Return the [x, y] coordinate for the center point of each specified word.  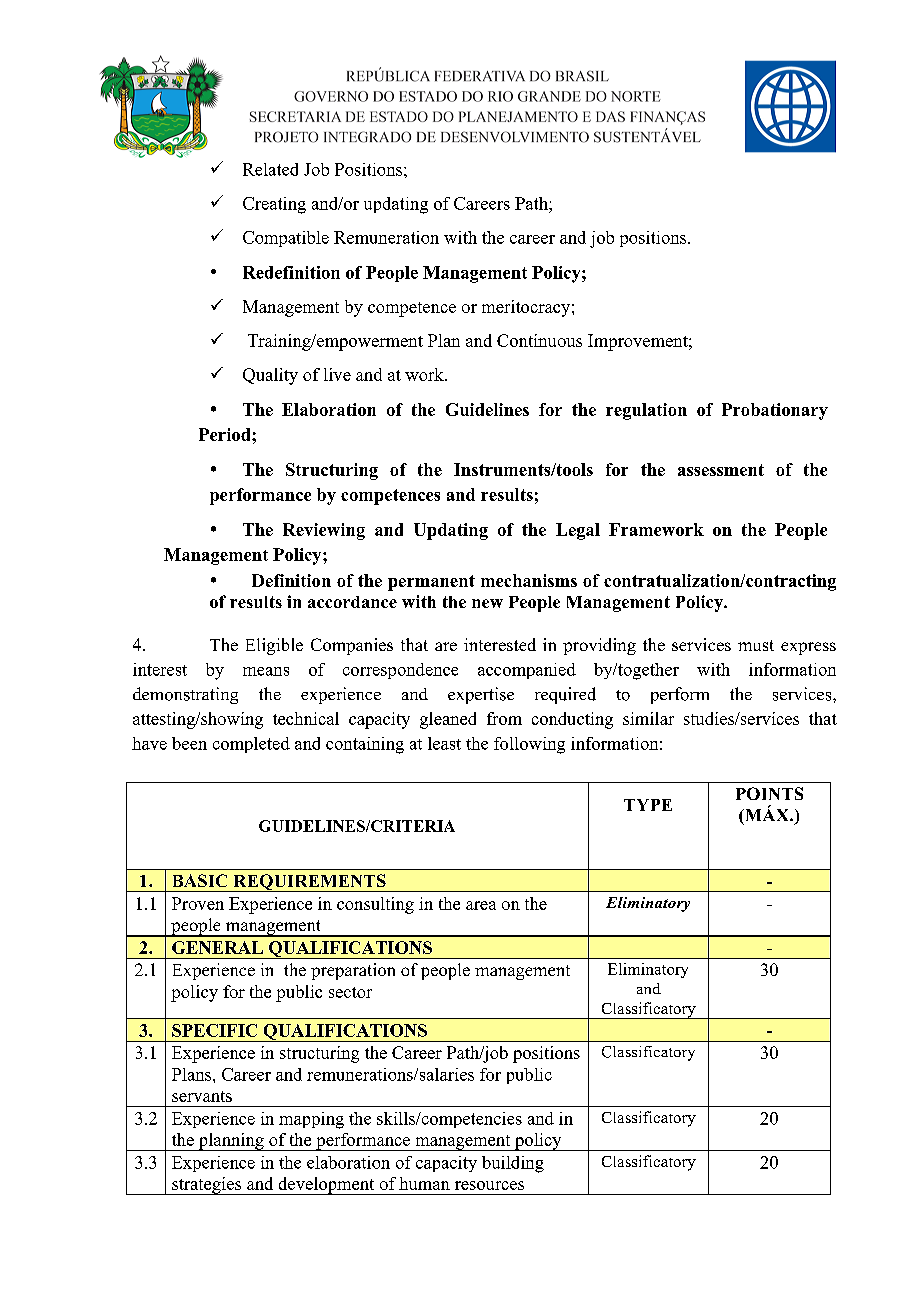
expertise [481, 695]
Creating [274, 205]
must [756, 645]
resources [489, 1185]
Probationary [775, 411]
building [513, 1164]
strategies [207, 1186]
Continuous [539, 340]
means [266, 671]
